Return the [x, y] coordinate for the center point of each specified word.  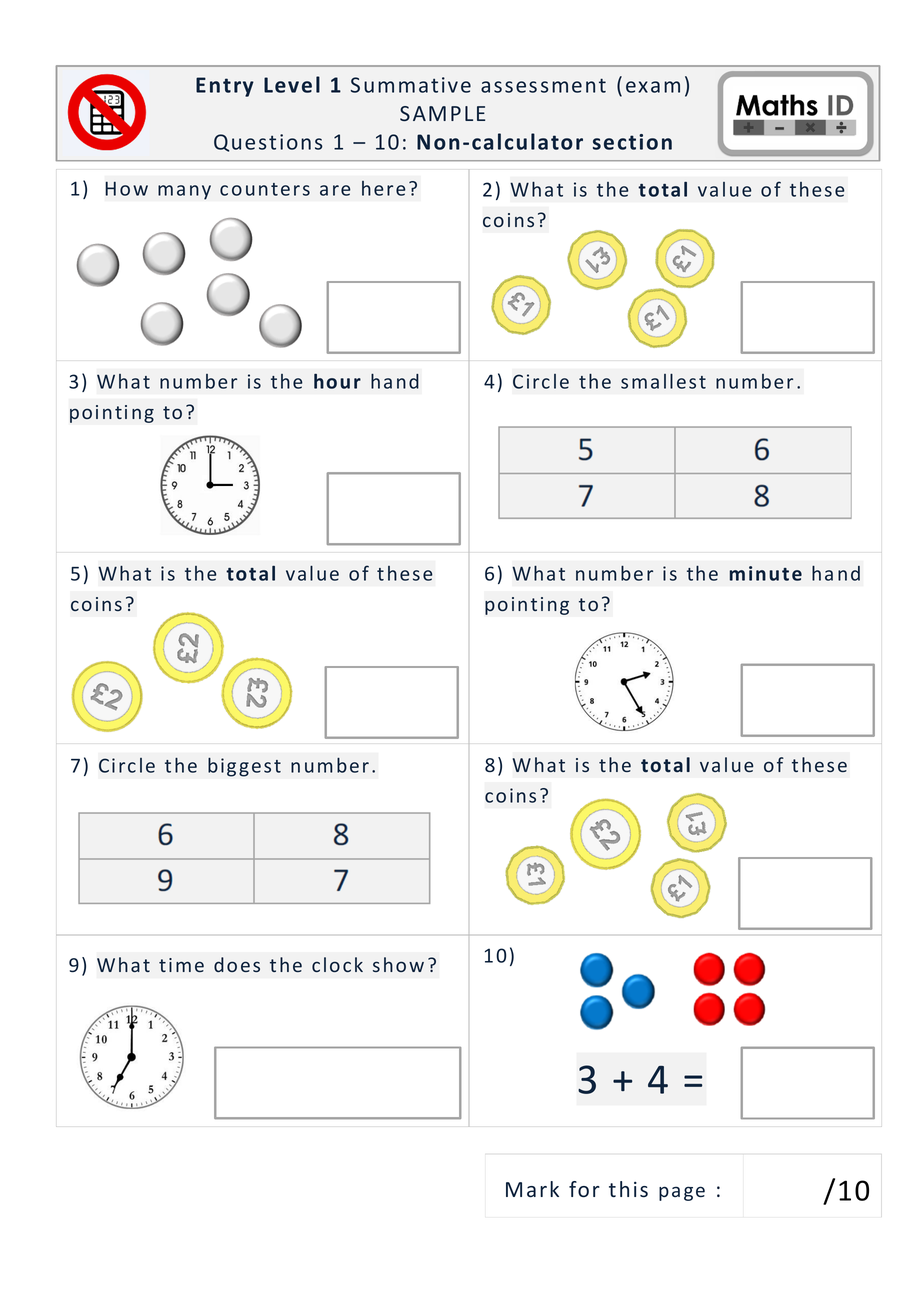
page [682, 1193]
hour [337, 381]
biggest [244, 767]
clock [337, 964]
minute [766, 573]
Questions [268, 143]
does [237, 964]
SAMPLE [442, 113]
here [384, 188]
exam [653, 87]
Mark [532, 1189]
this [628, 1189]
